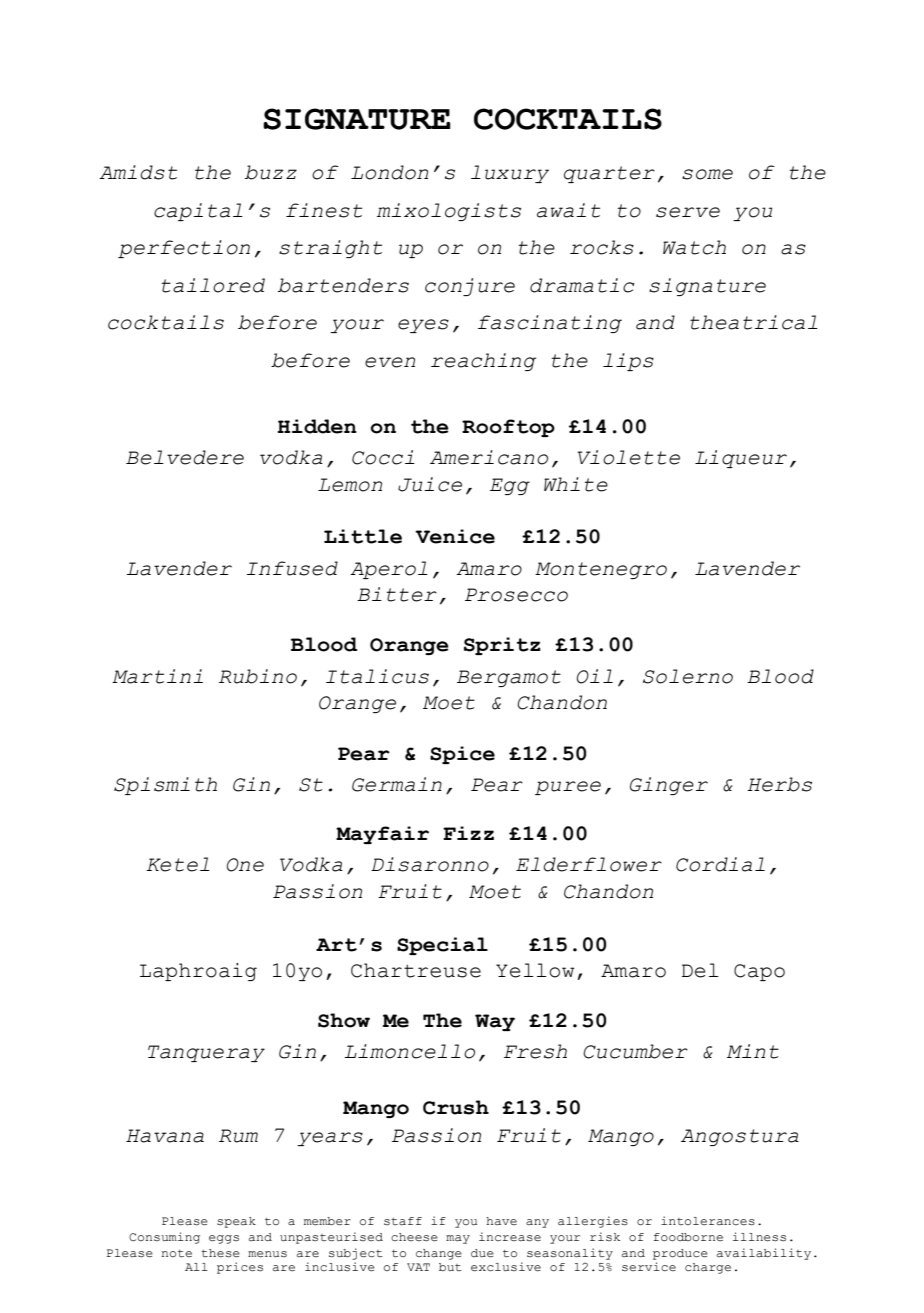 This image has height=1313, width=924. Describe the element at coordinates (688, 1237) in the image. I see `foodborne` at that location.
